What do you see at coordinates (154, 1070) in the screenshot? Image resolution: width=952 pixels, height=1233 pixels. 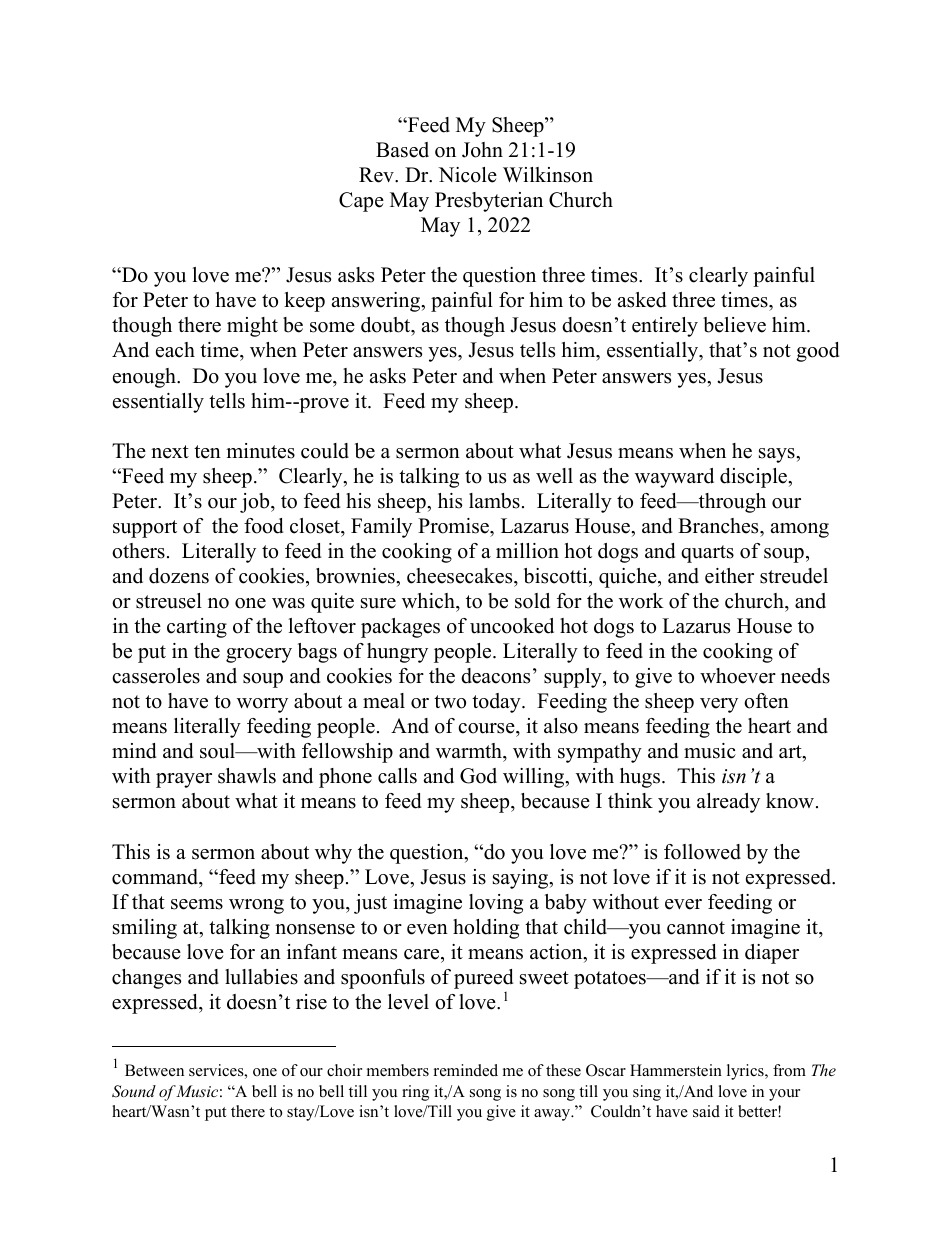 I see `Between` at bounding box center [154, 1070].
